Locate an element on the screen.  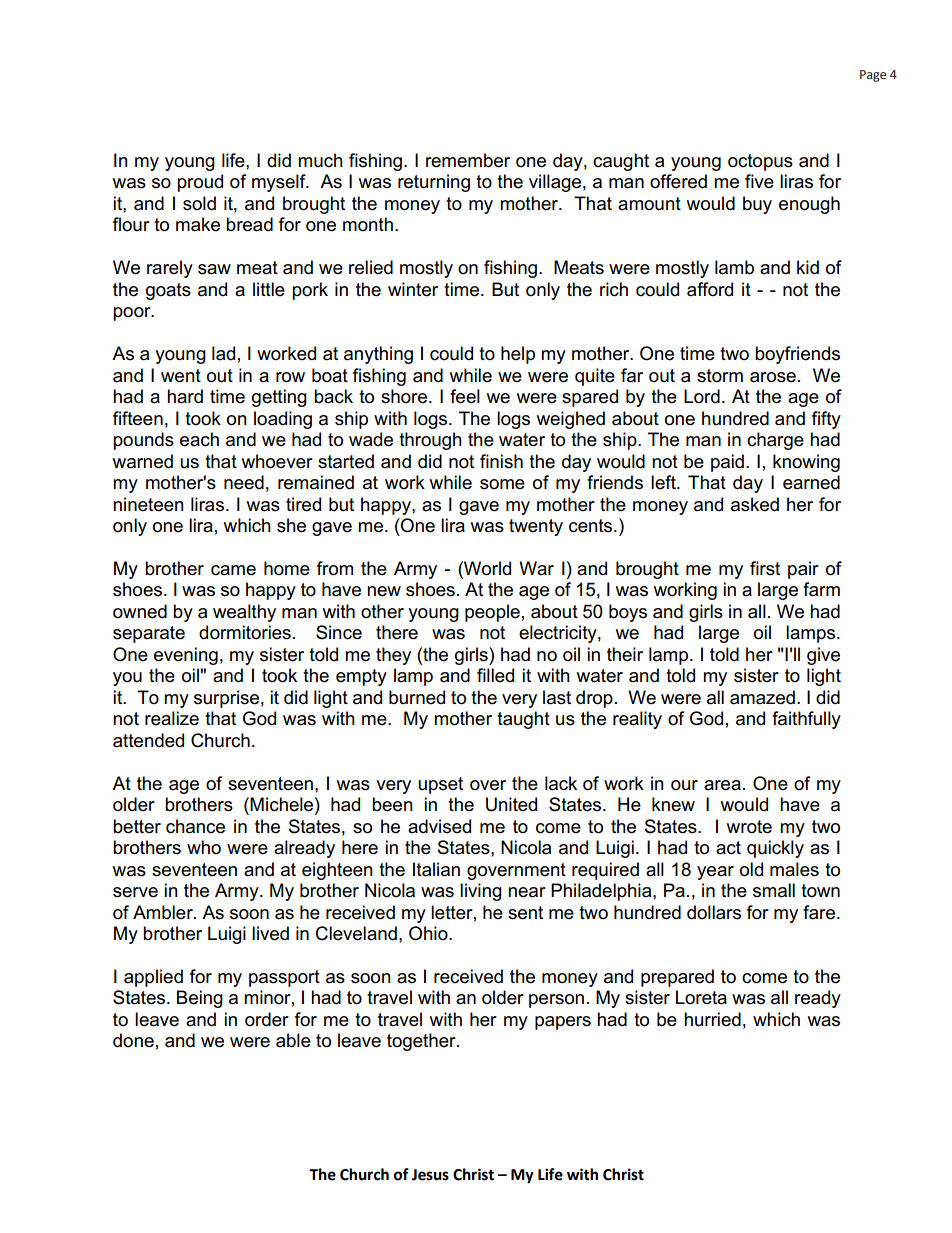
help is located at coordinates (518, 355).
